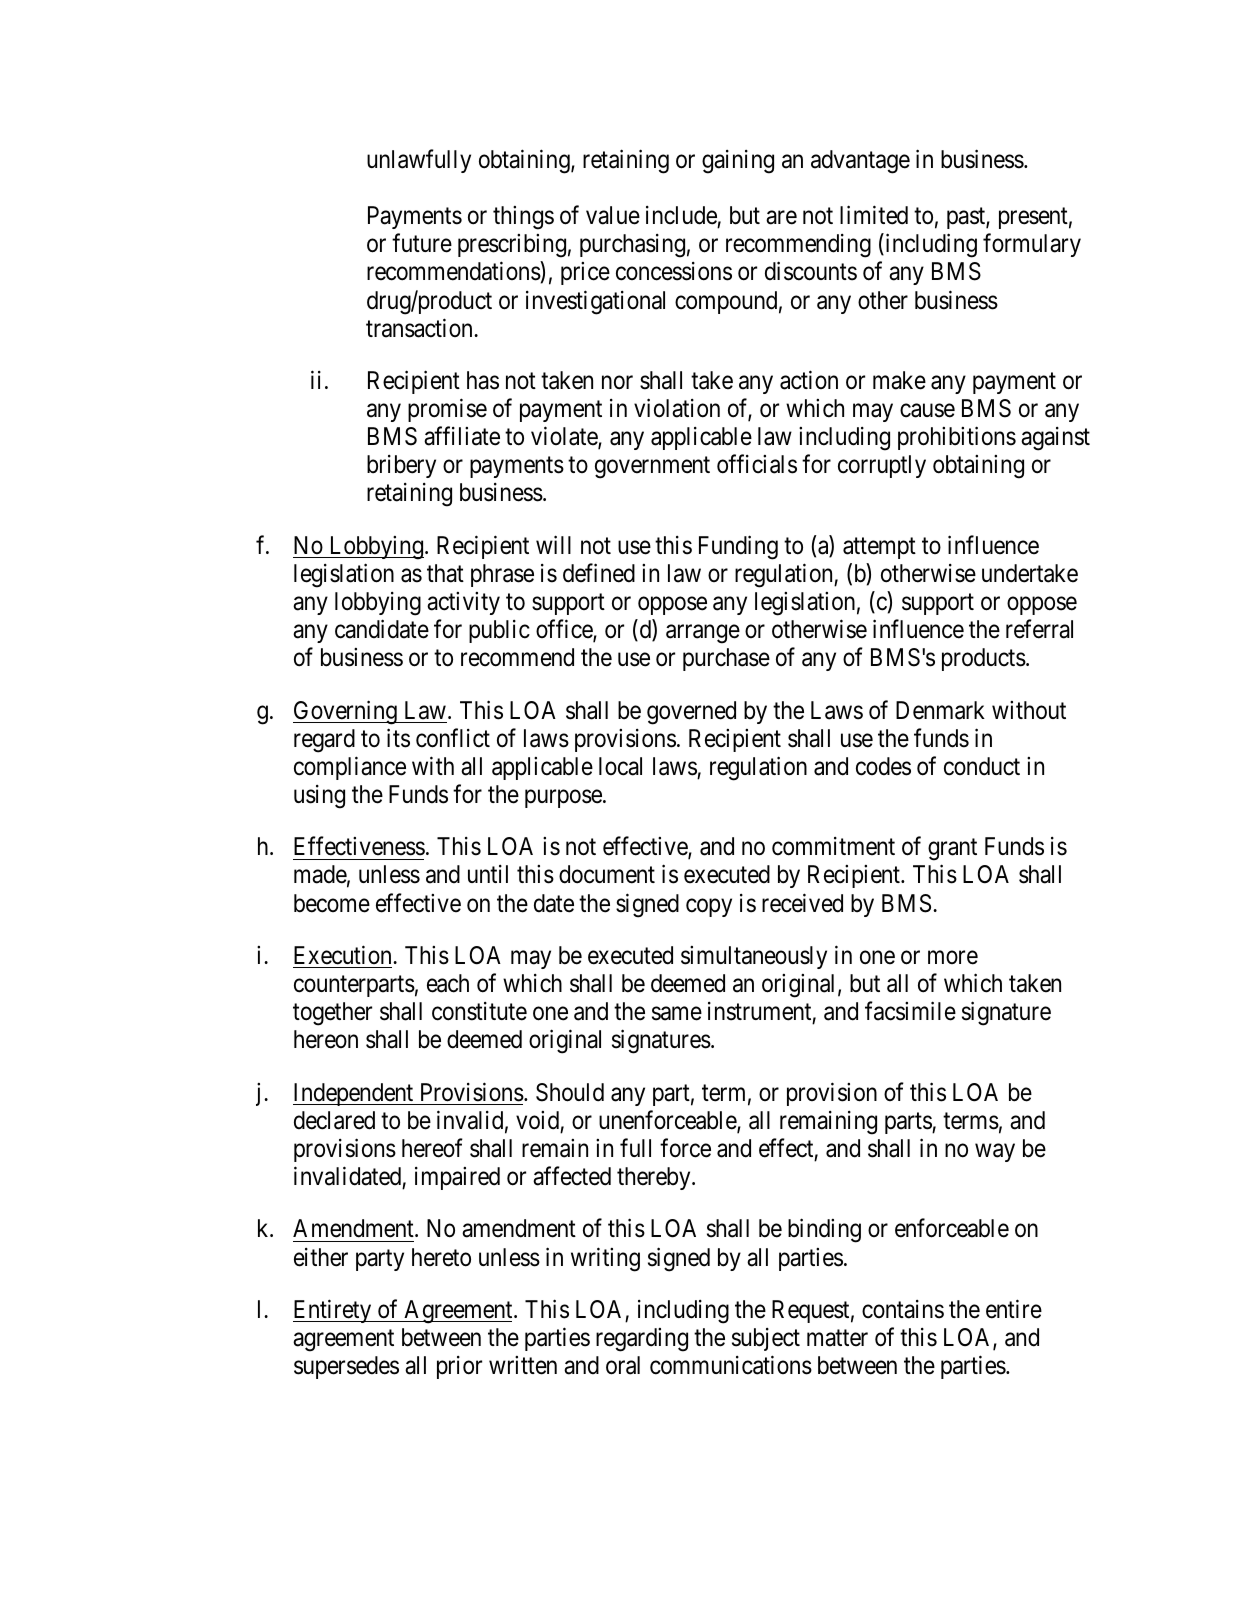 This screenshot has width=1245, height=1611. What do you see at coordinates (448, 983) in the screenshot?
I see `each` at bounding box center [448, 983].
